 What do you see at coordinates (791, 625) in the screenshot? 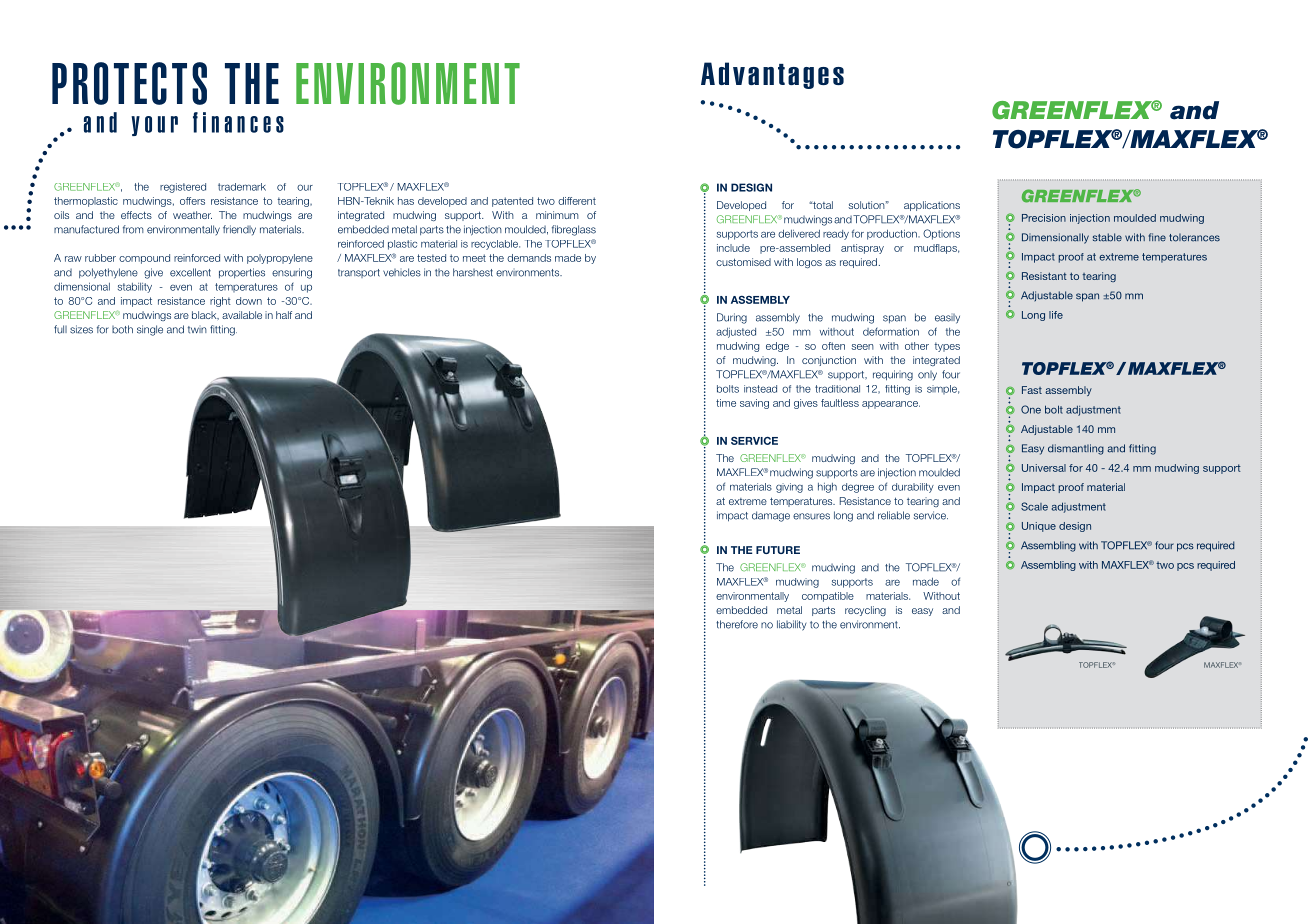
I see `liability` at bounding box center [791, 625].
